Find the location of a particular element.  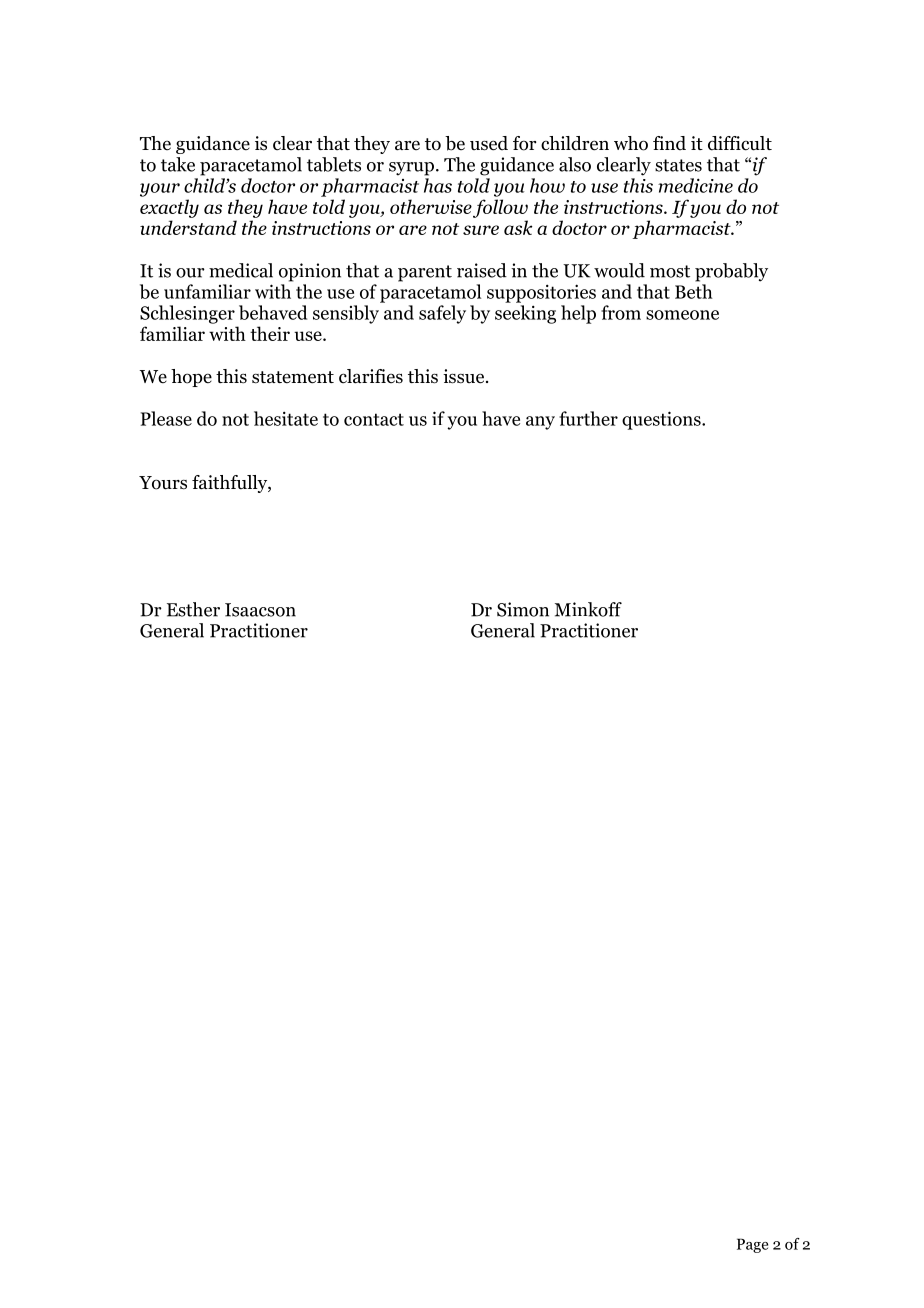

has is located at coordinates (438, 185).
